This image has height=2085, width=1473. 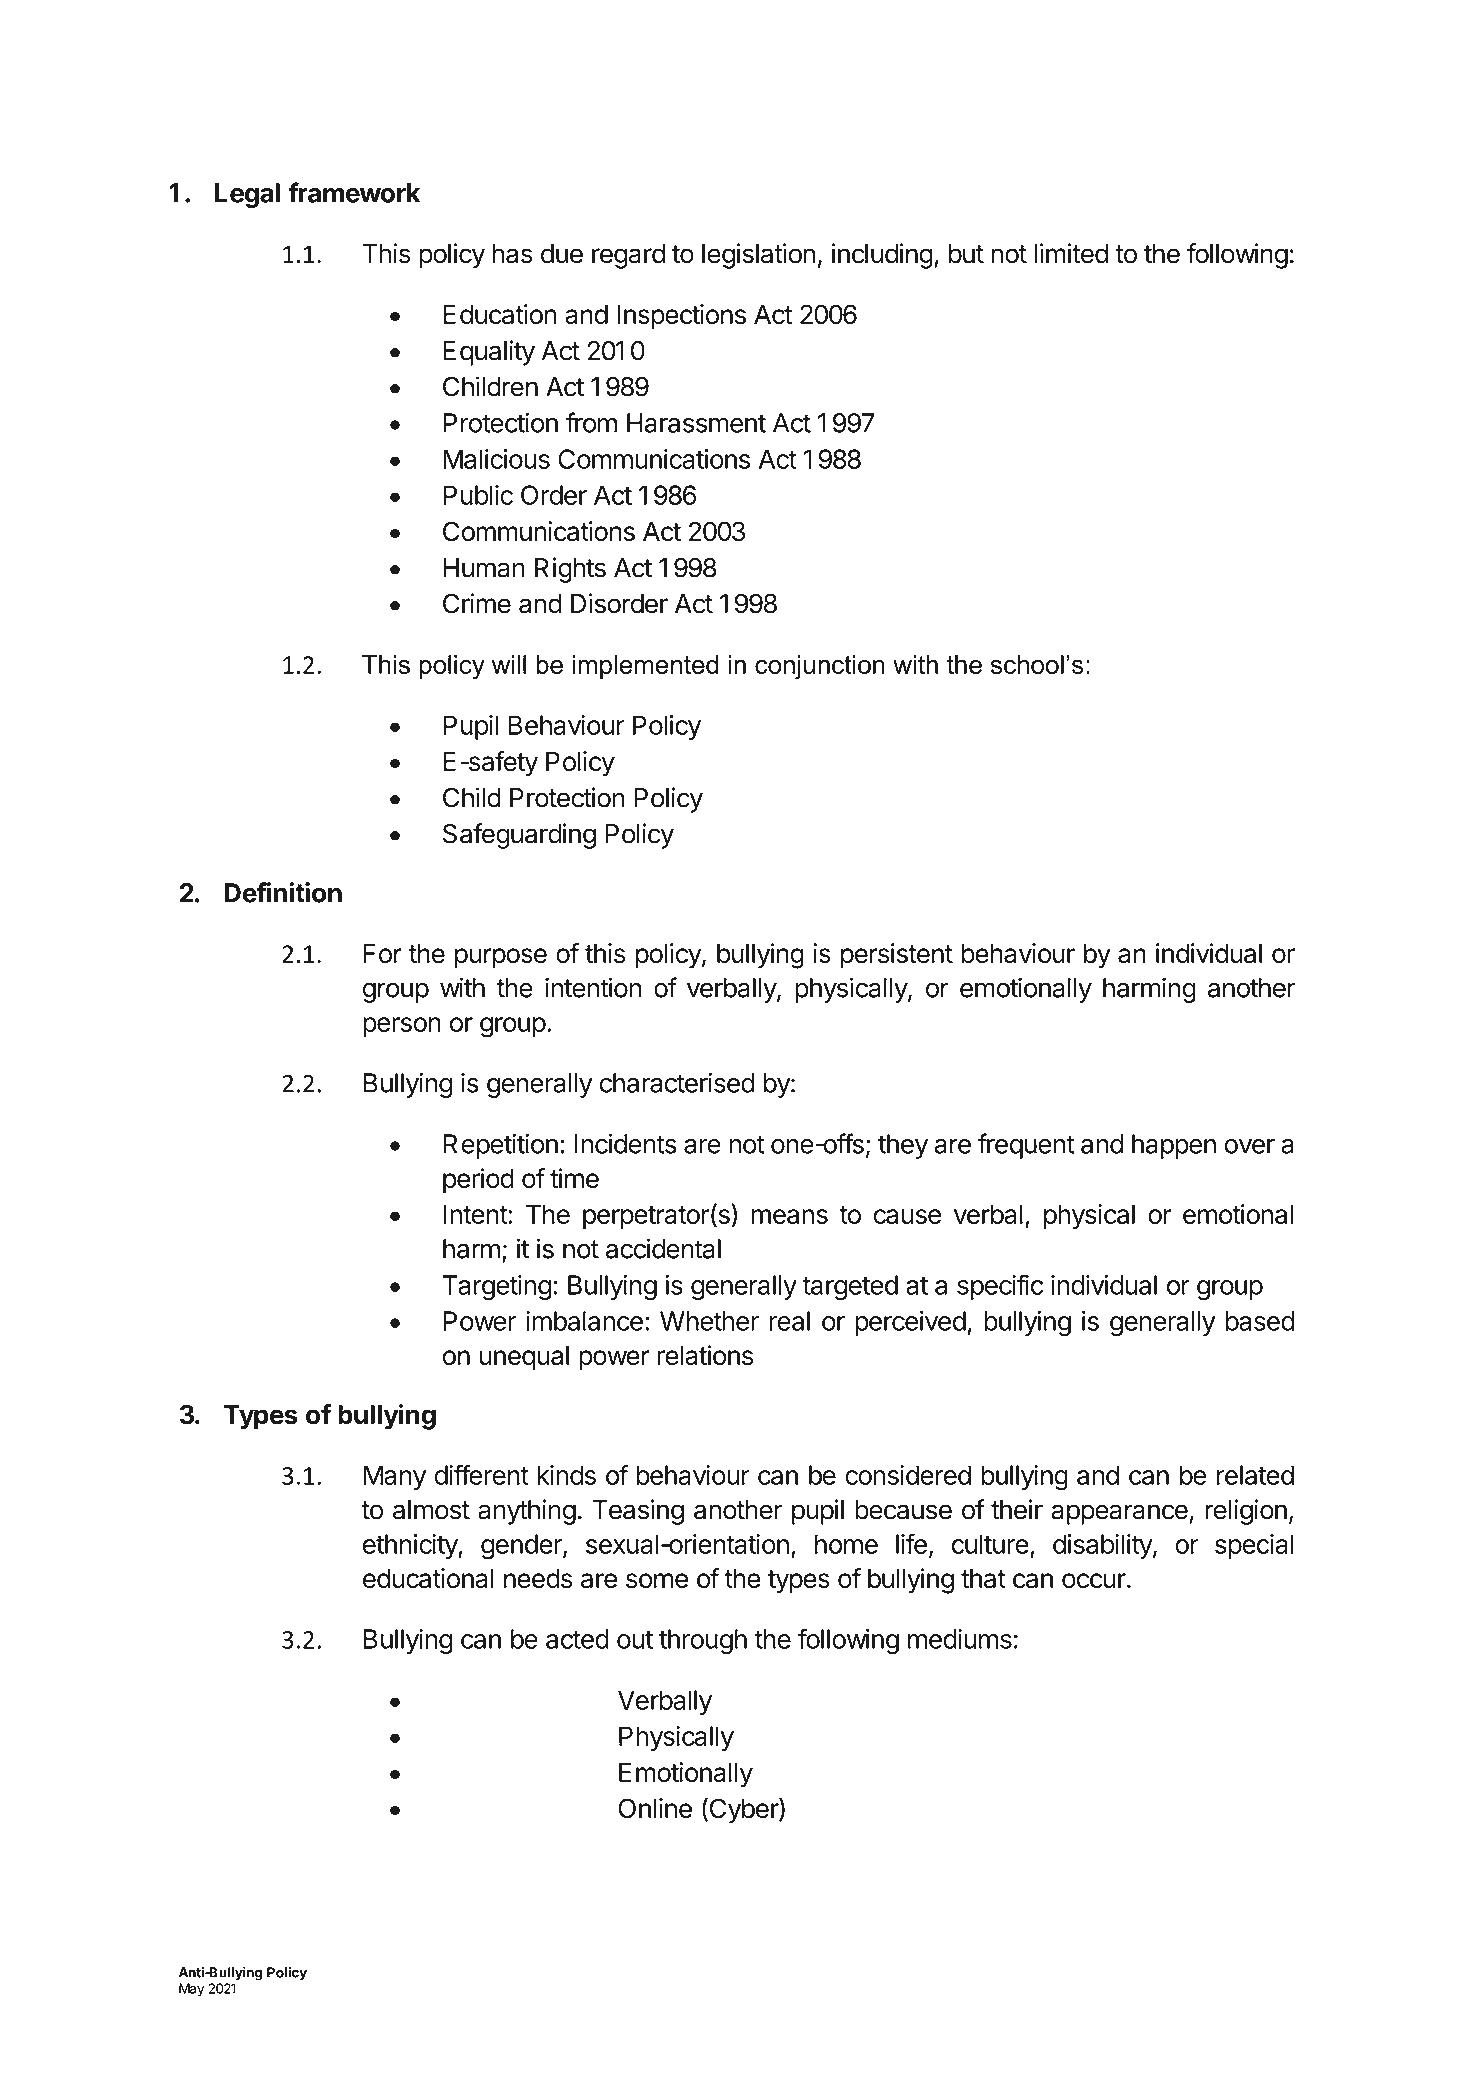 What do you see at coordinates (1071, 253) in the image?
I see `limited` at bounding box center [1071, 253].
